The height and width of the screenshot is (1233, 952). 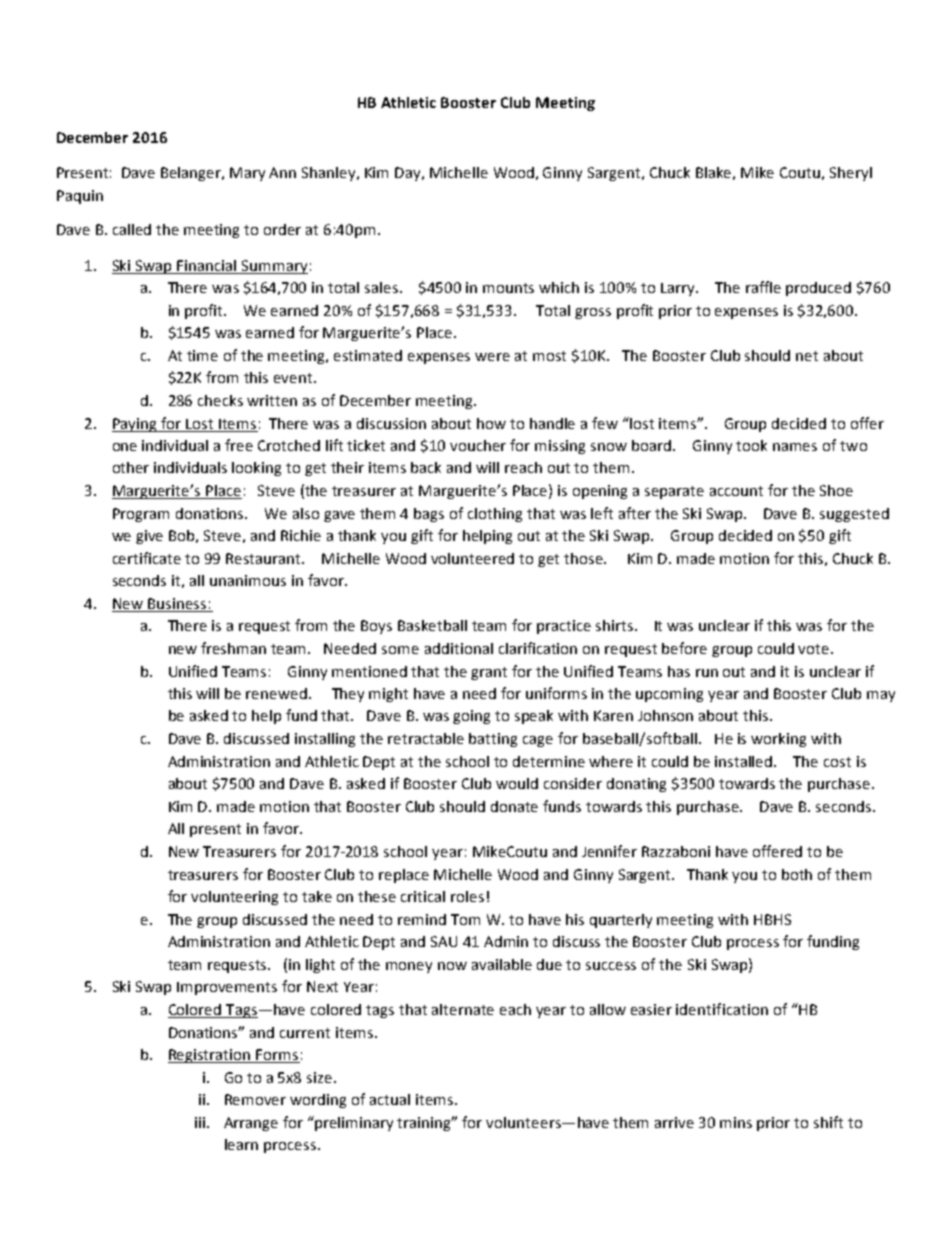 What do you see at coordinates (132, 229) in the screenshot?
I see `called` at bounding box center [132, 229].
